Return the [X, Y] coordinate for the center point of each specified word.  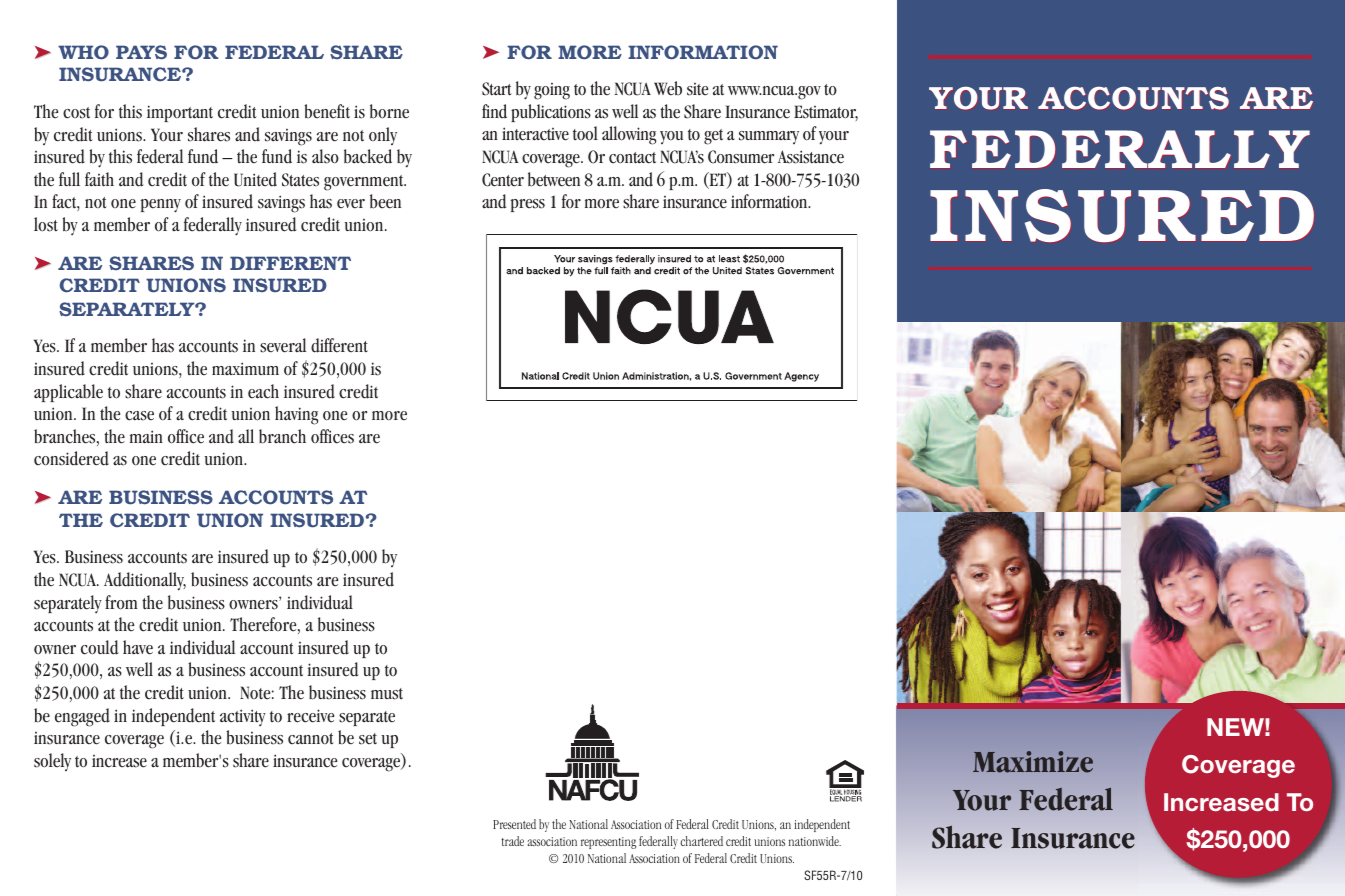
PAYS [141, 52]
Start [497, 89]
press [528, 205]
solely [52, 762]
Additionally [145, 581]
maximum [245, 368]
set [368, 739]
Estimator [826, 113]
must [387, 694]
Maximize [1033, 762]
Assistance [811, 157]
